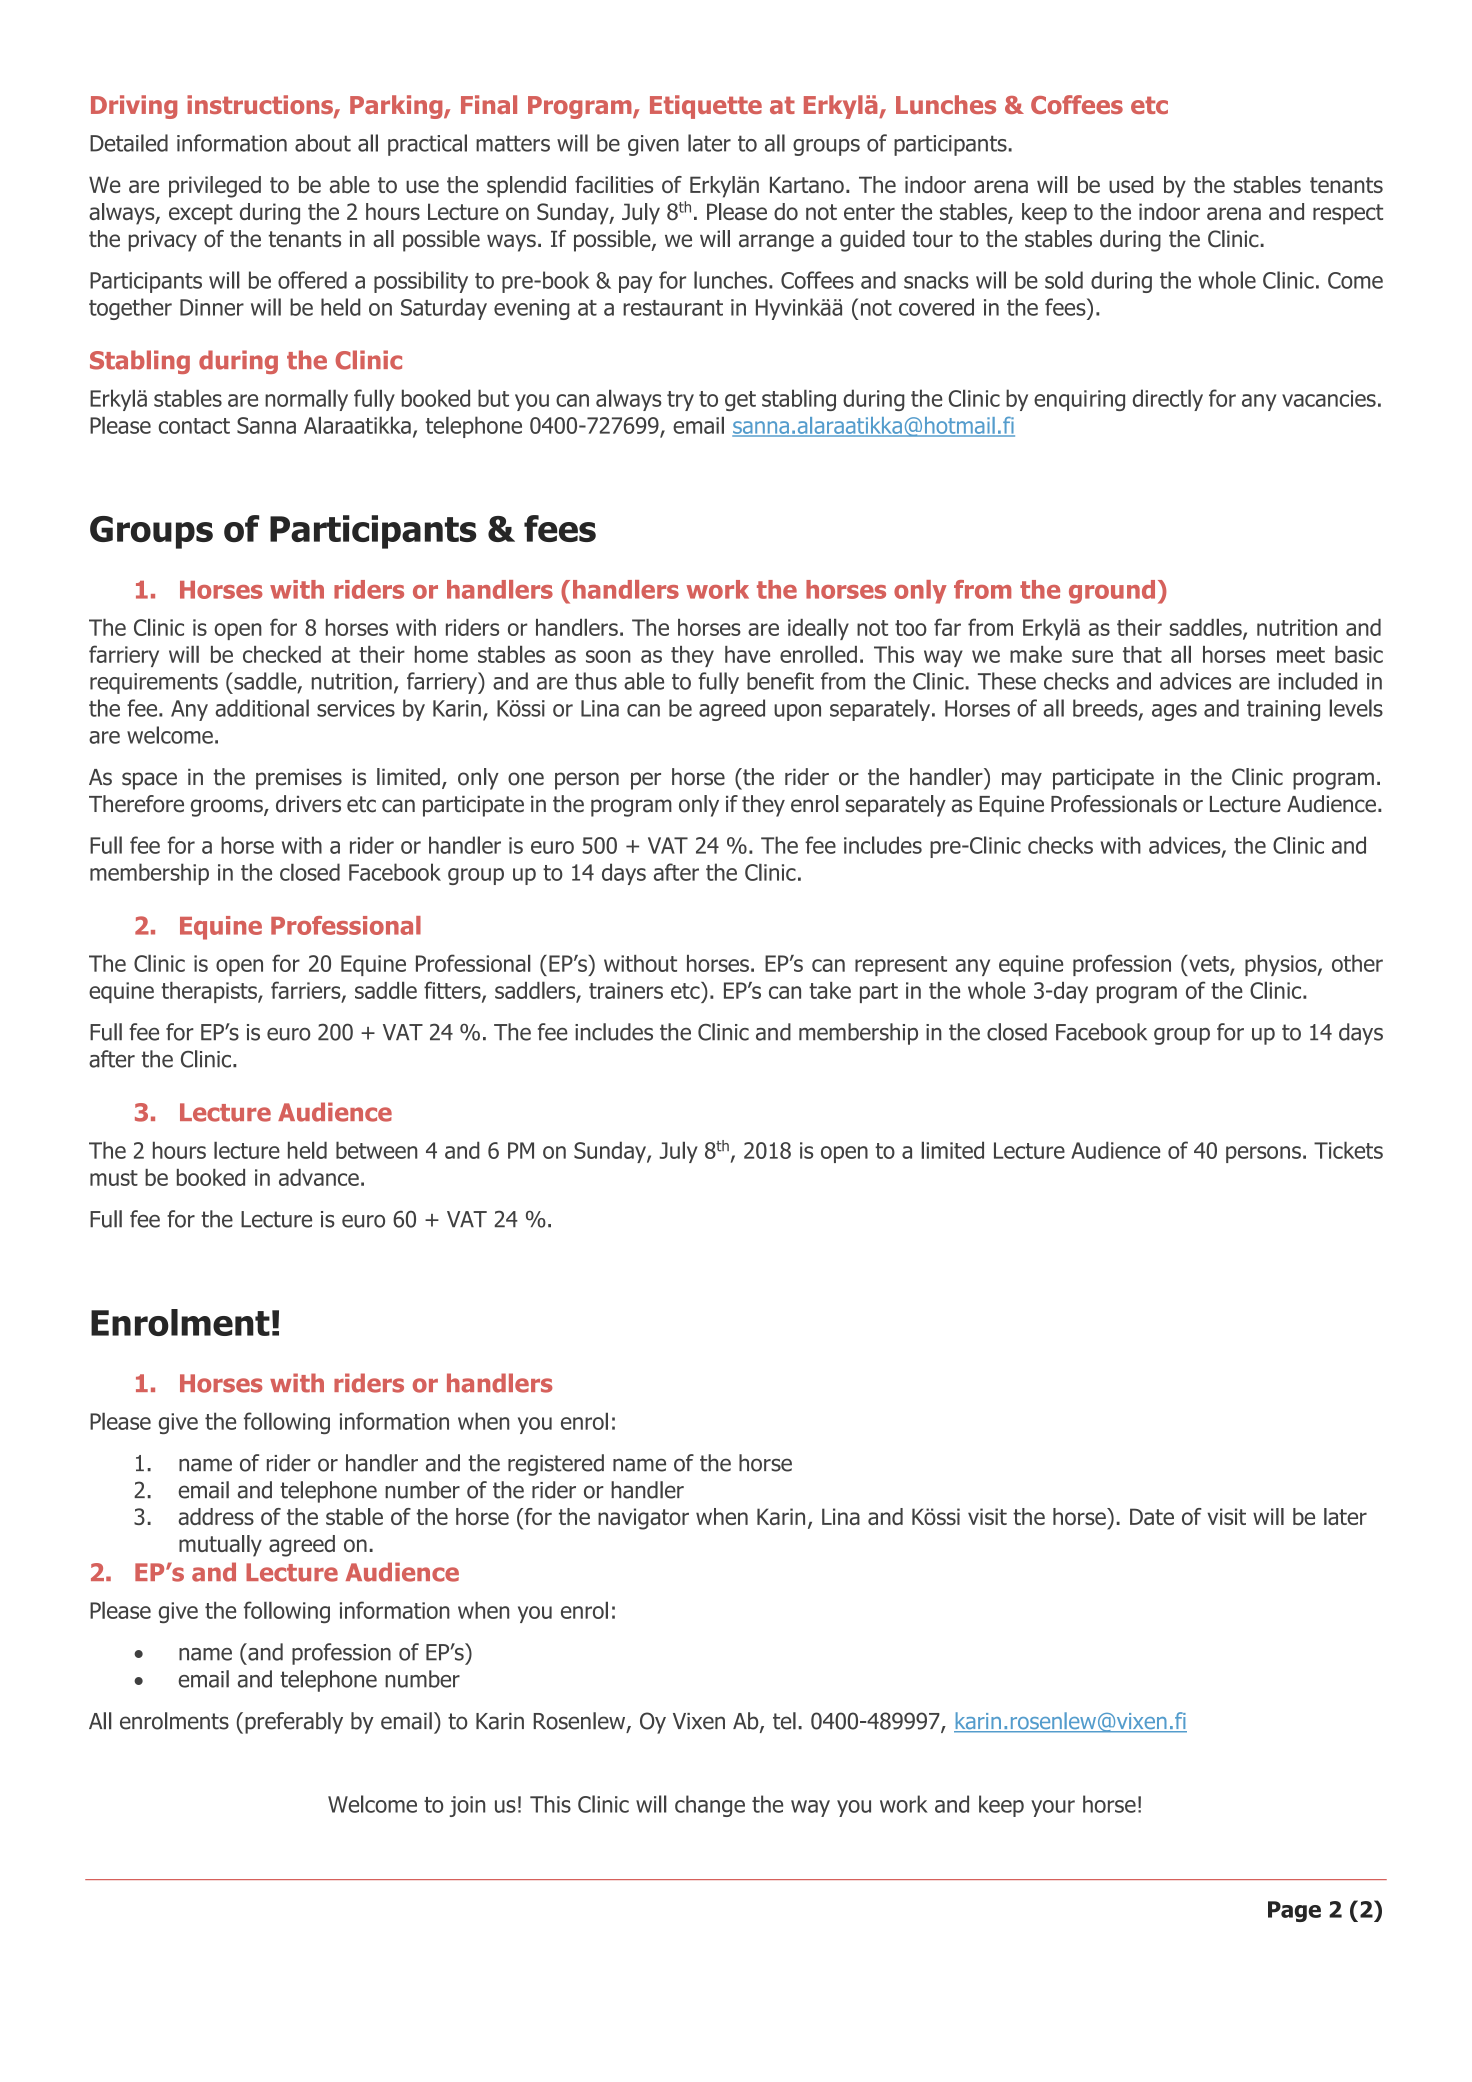  Describe the element at coordinates (1131, 184) in the image. I see `used` at that location.
